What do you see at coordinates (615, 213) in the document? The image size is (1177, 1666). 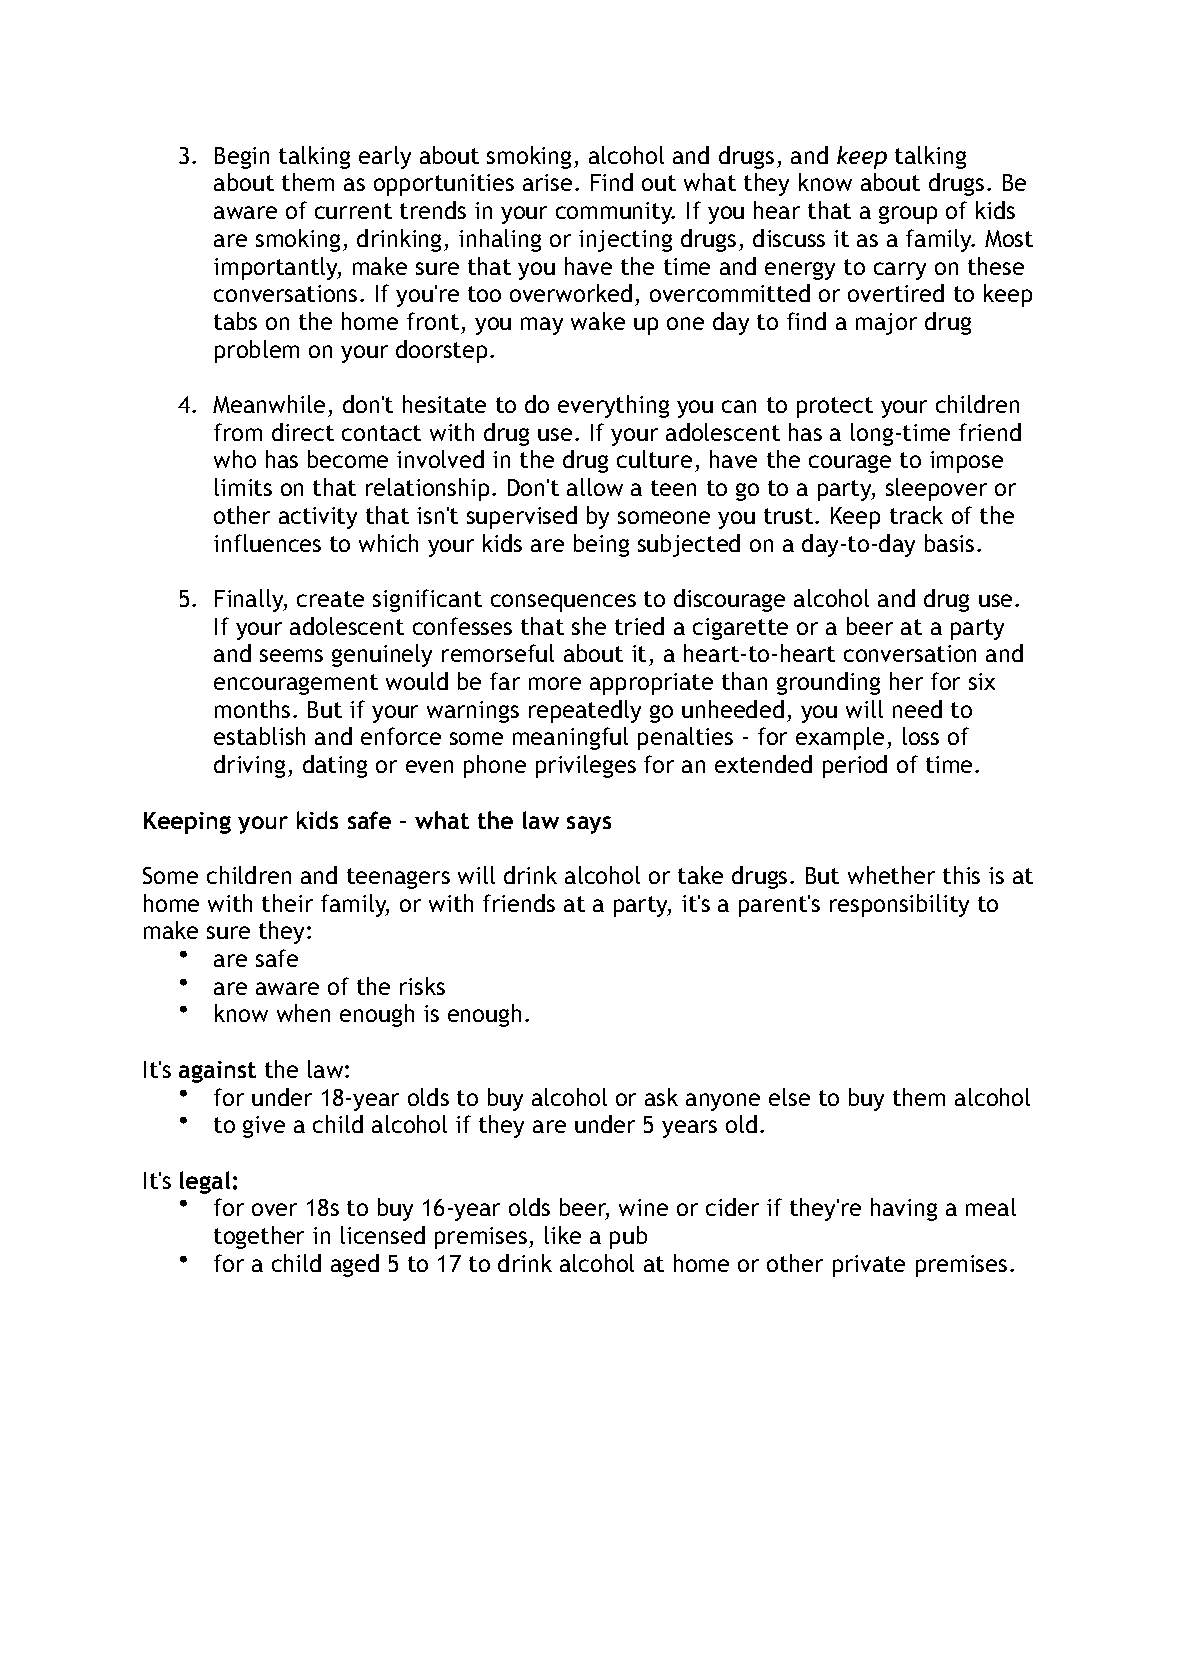 I see `community` at bounding box center [615, 213].
